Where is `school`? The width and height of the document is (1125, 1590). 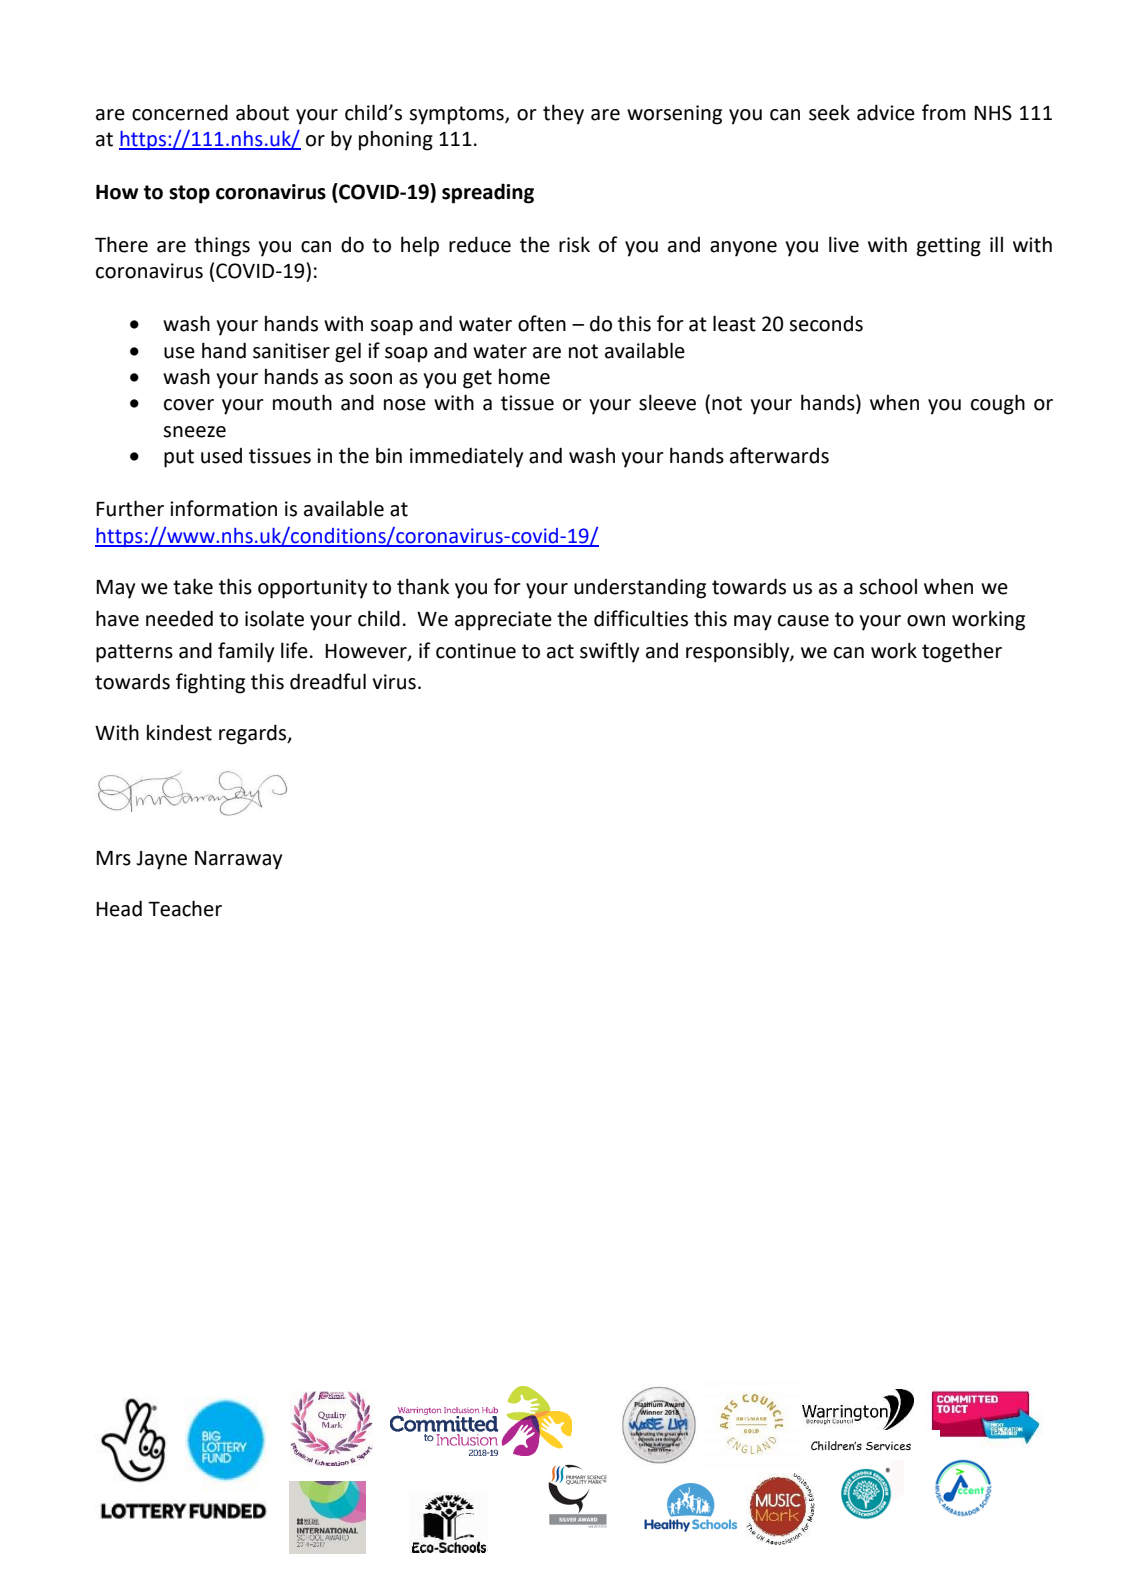 school is located at coordinates (888, 587).
